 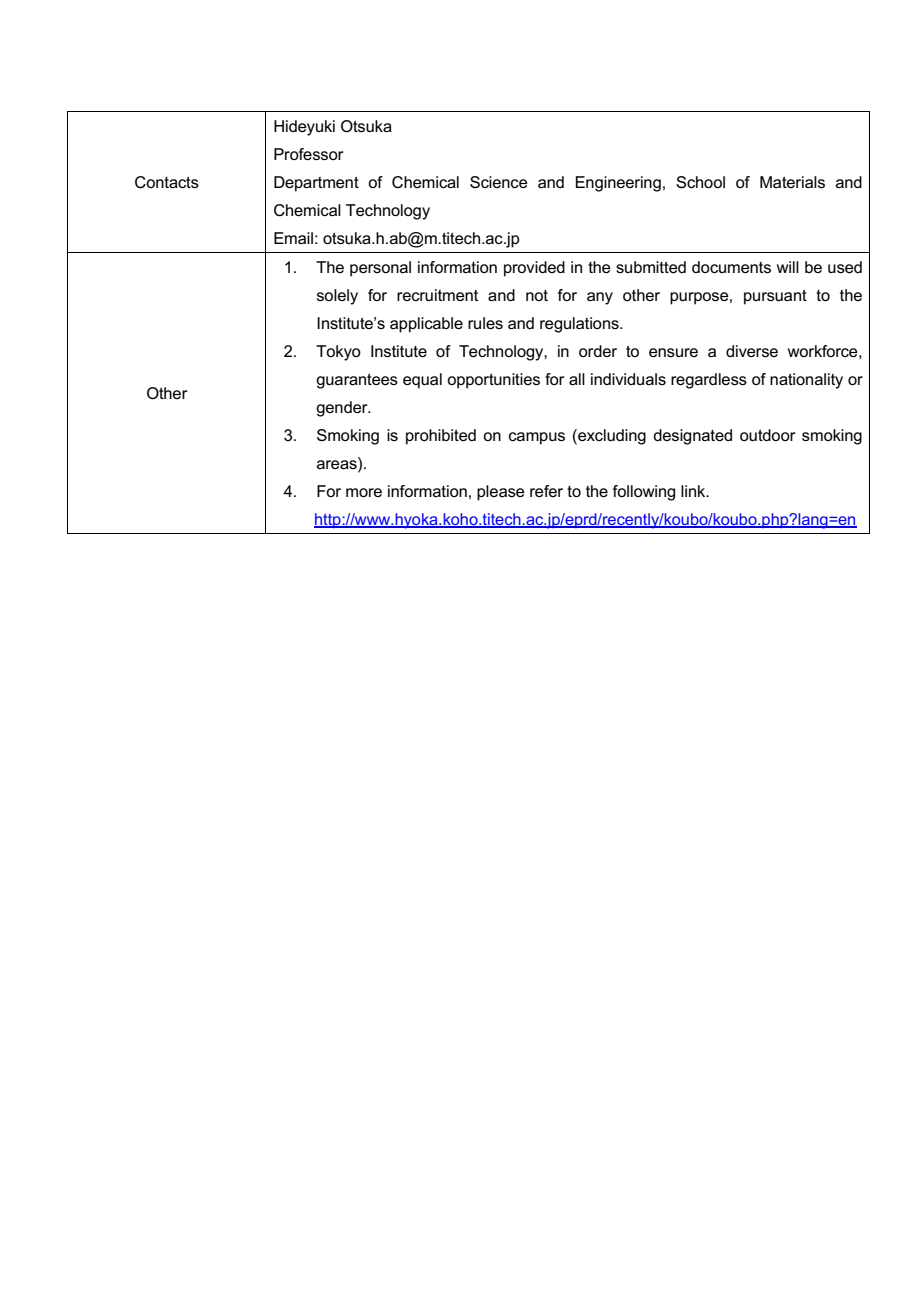 What do you see at coordinates (537, 438) in the document?
I see `campus` at bounding box center [537, 438].
